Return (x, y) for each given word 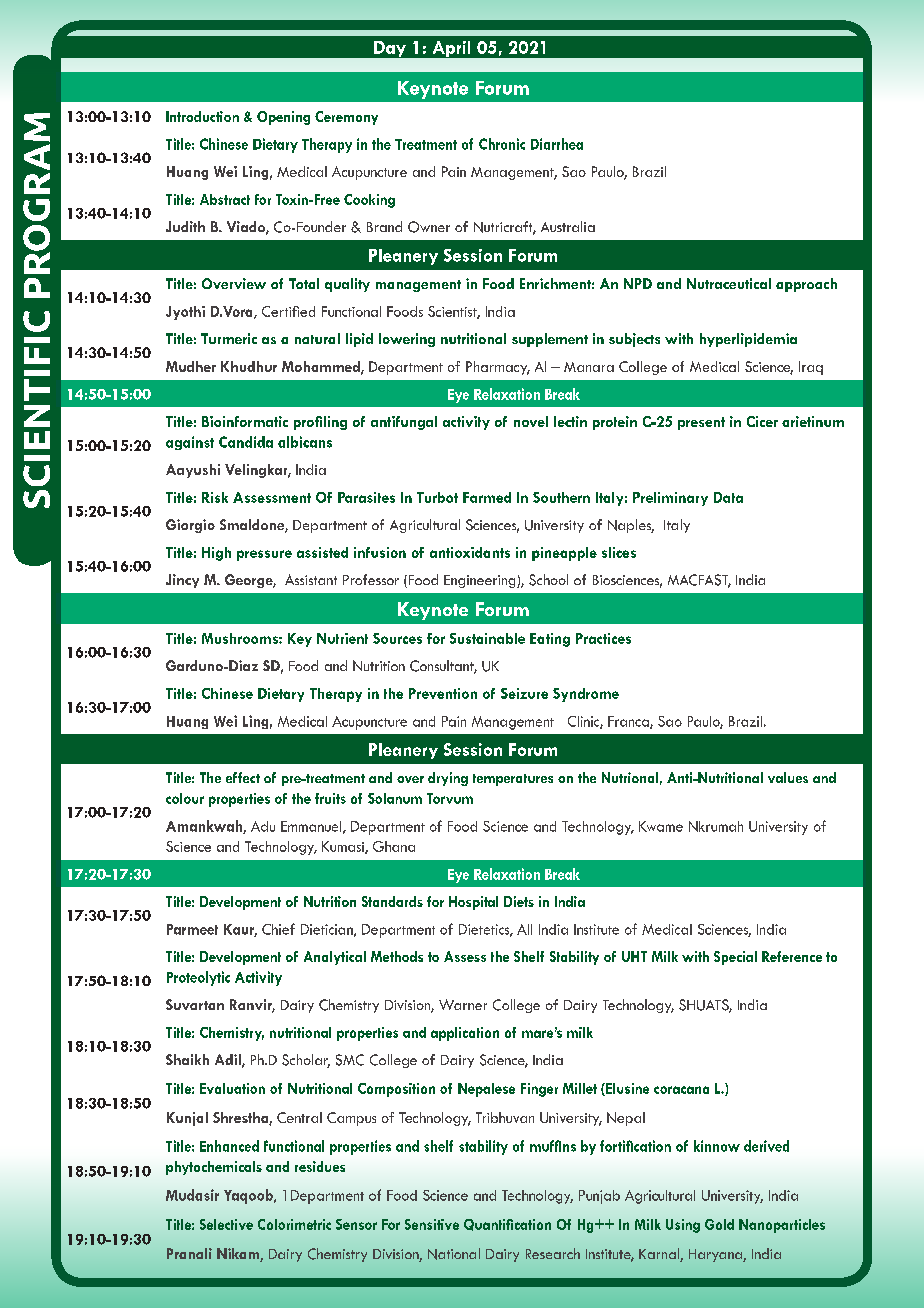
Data (728, 497)
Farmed (487, 497)
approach (806, 285)
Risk (215, 497)
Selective (226, 1224)
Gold (719, 1224)
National (454, 1254)
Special (735, 958)
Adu (263, 826)
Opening (283, 118)
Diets (519, 901)
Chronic (502, 144)
